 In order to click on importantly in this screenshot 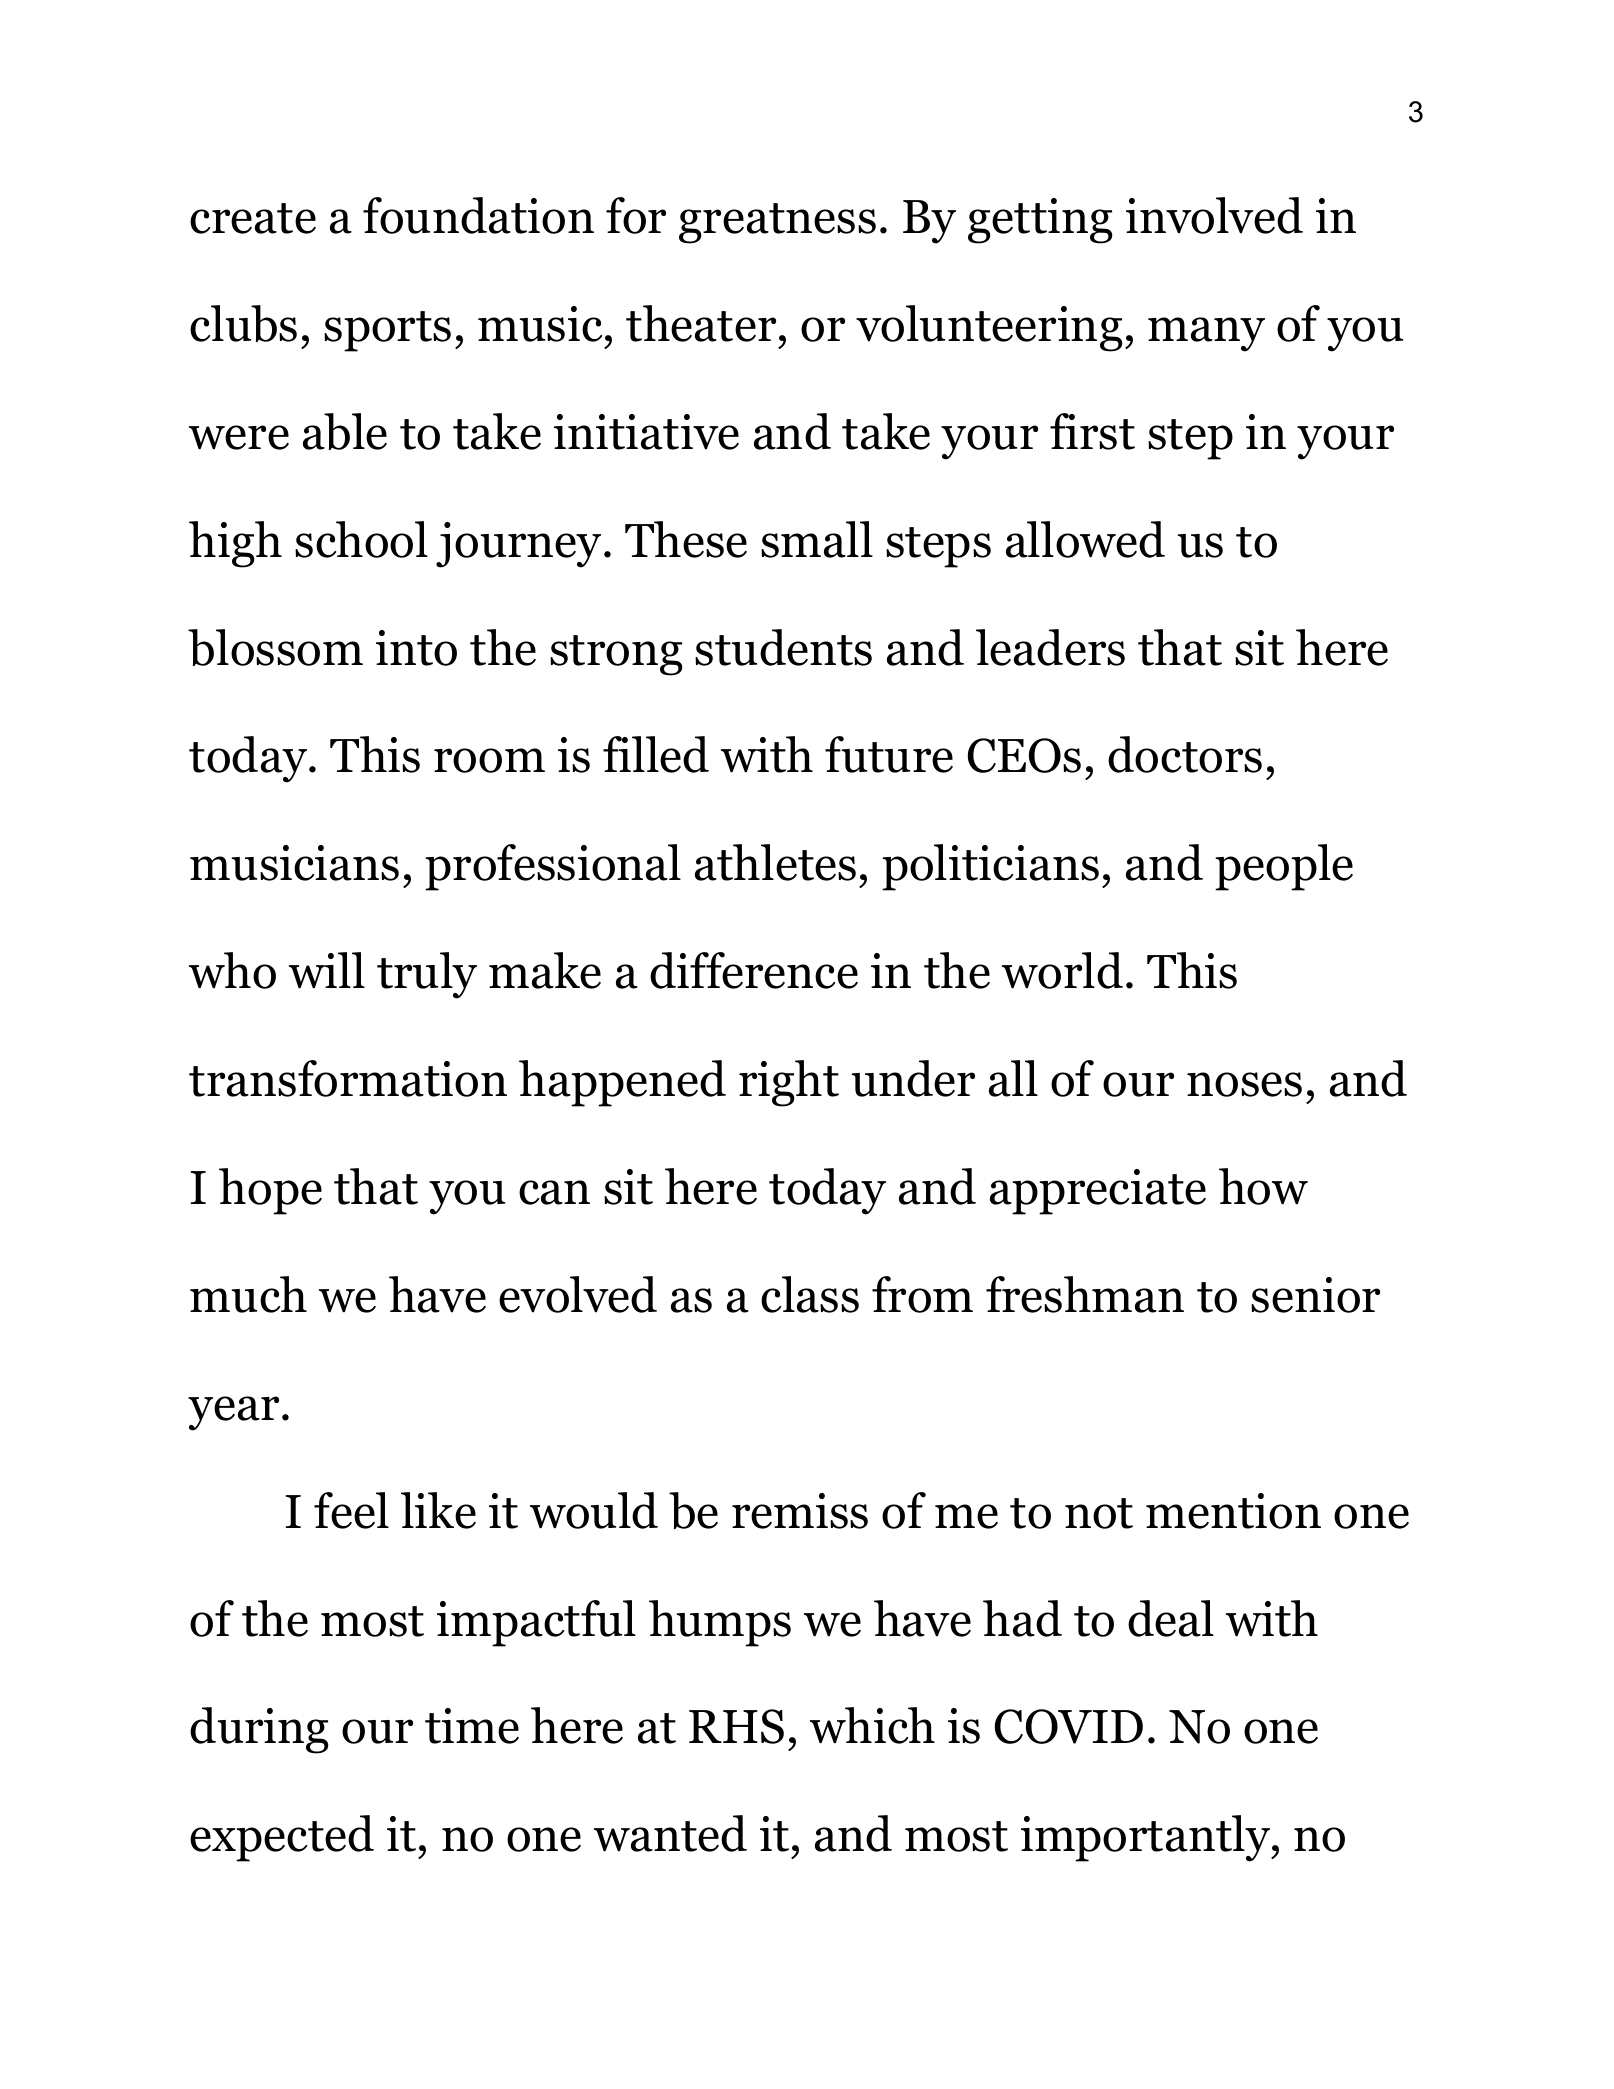, I will do `click(1146, 1838)`.
